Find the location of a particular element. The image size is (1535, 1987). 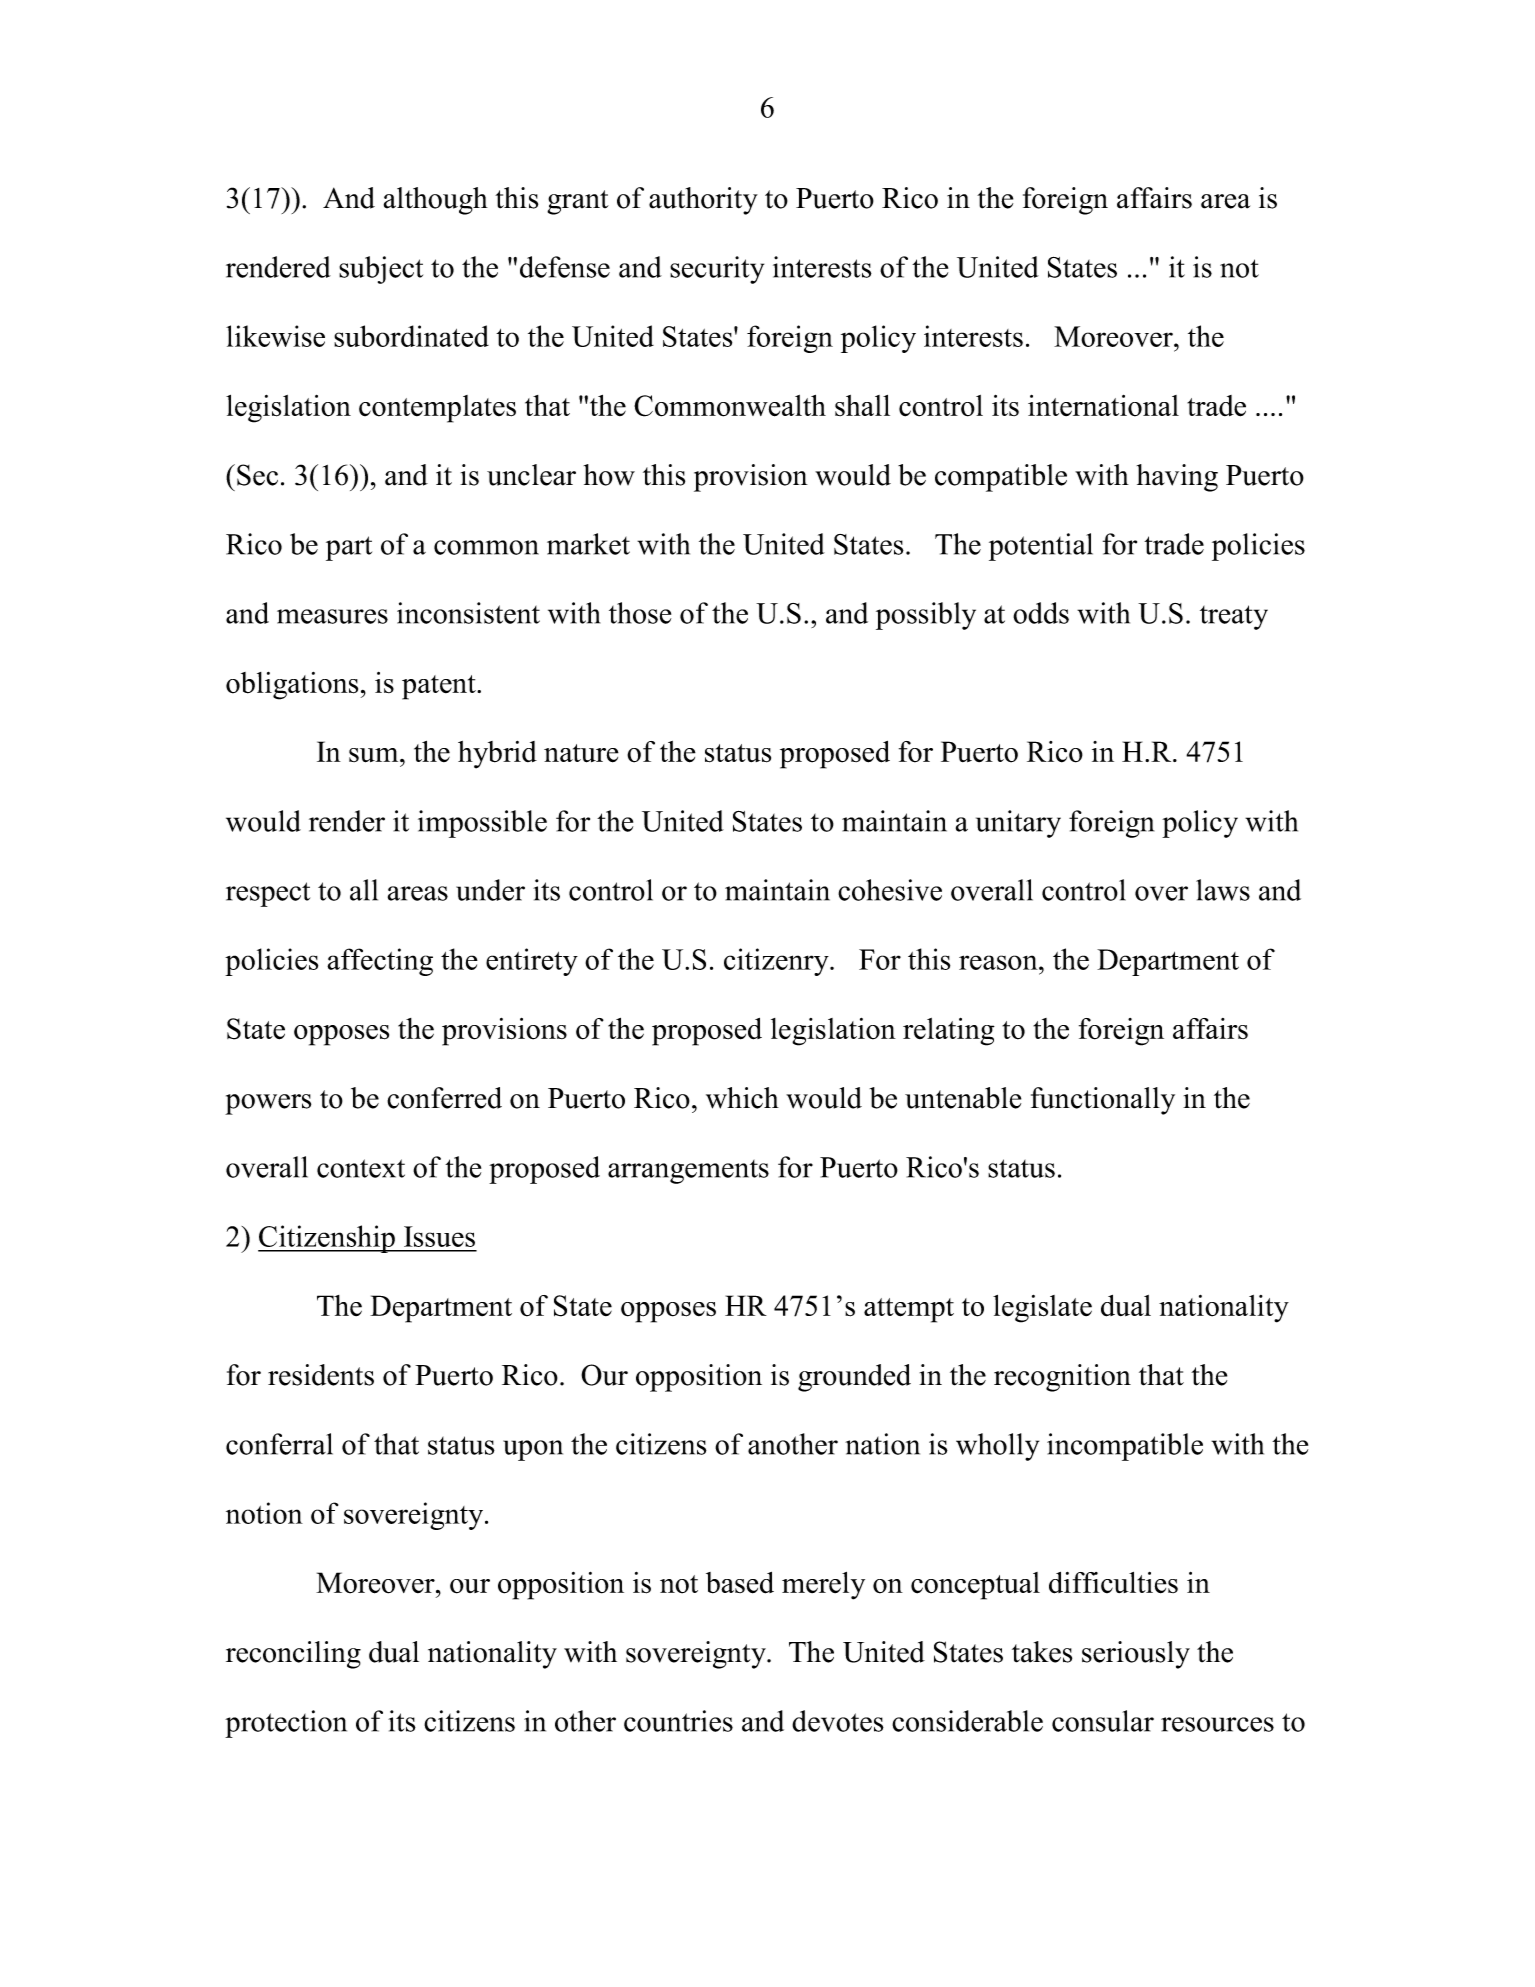

security is located at coordinates (717, 270).
